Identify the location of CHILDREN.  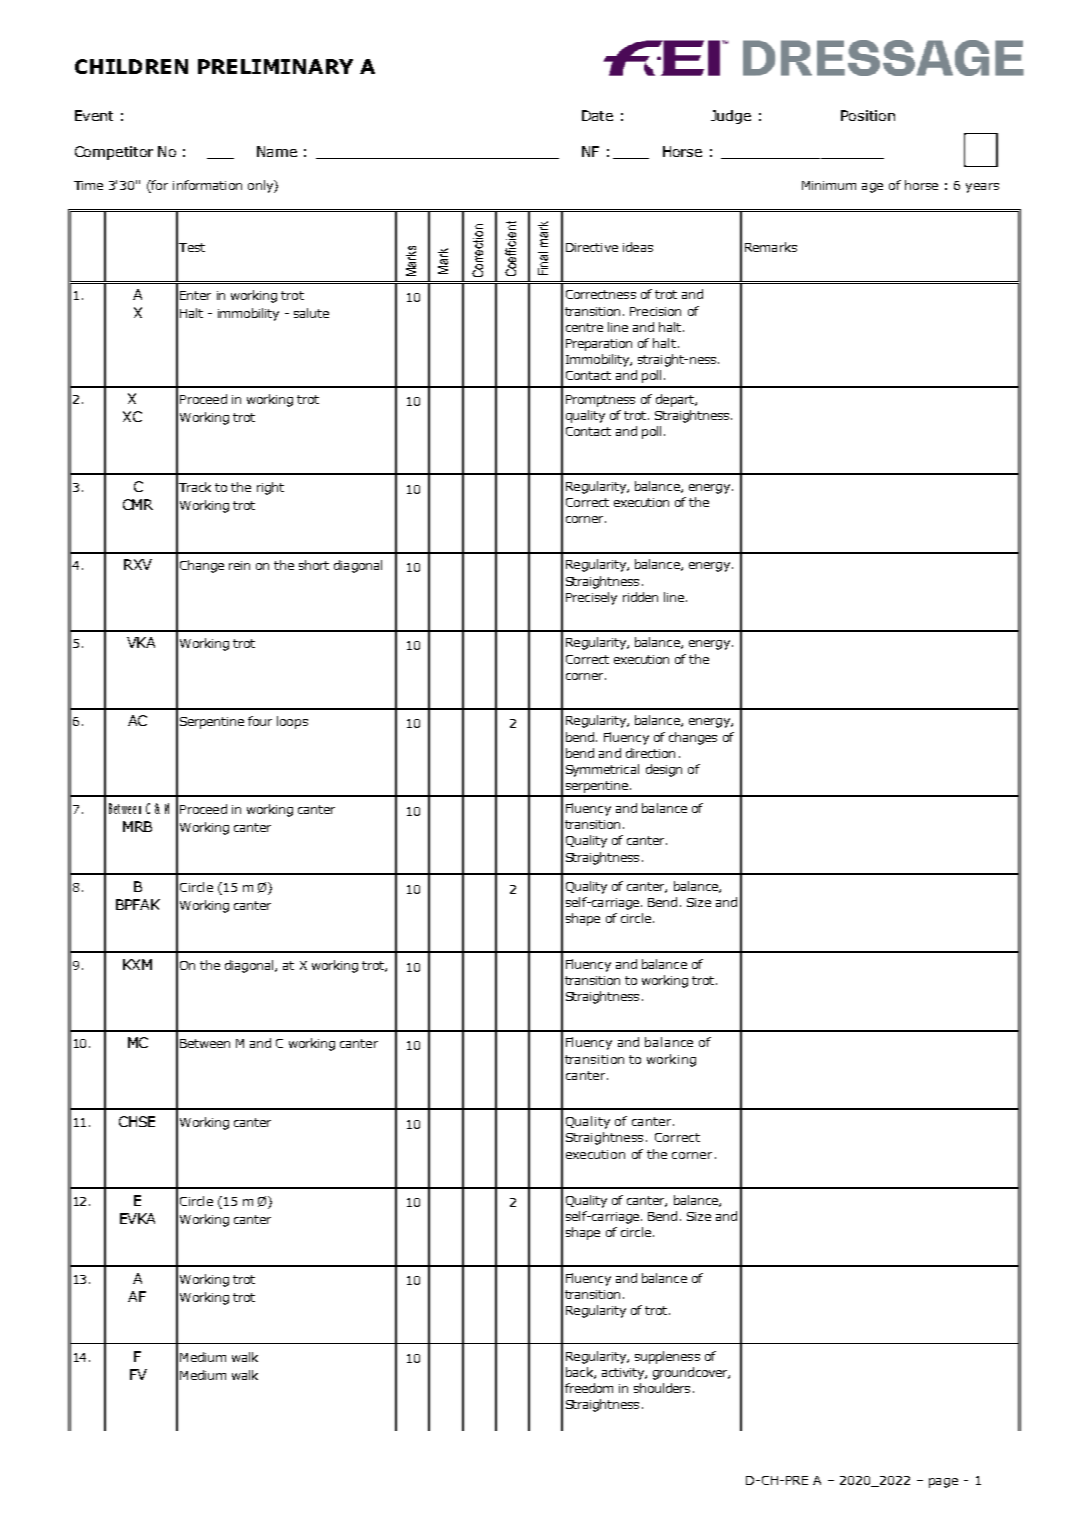
(131, 66).
